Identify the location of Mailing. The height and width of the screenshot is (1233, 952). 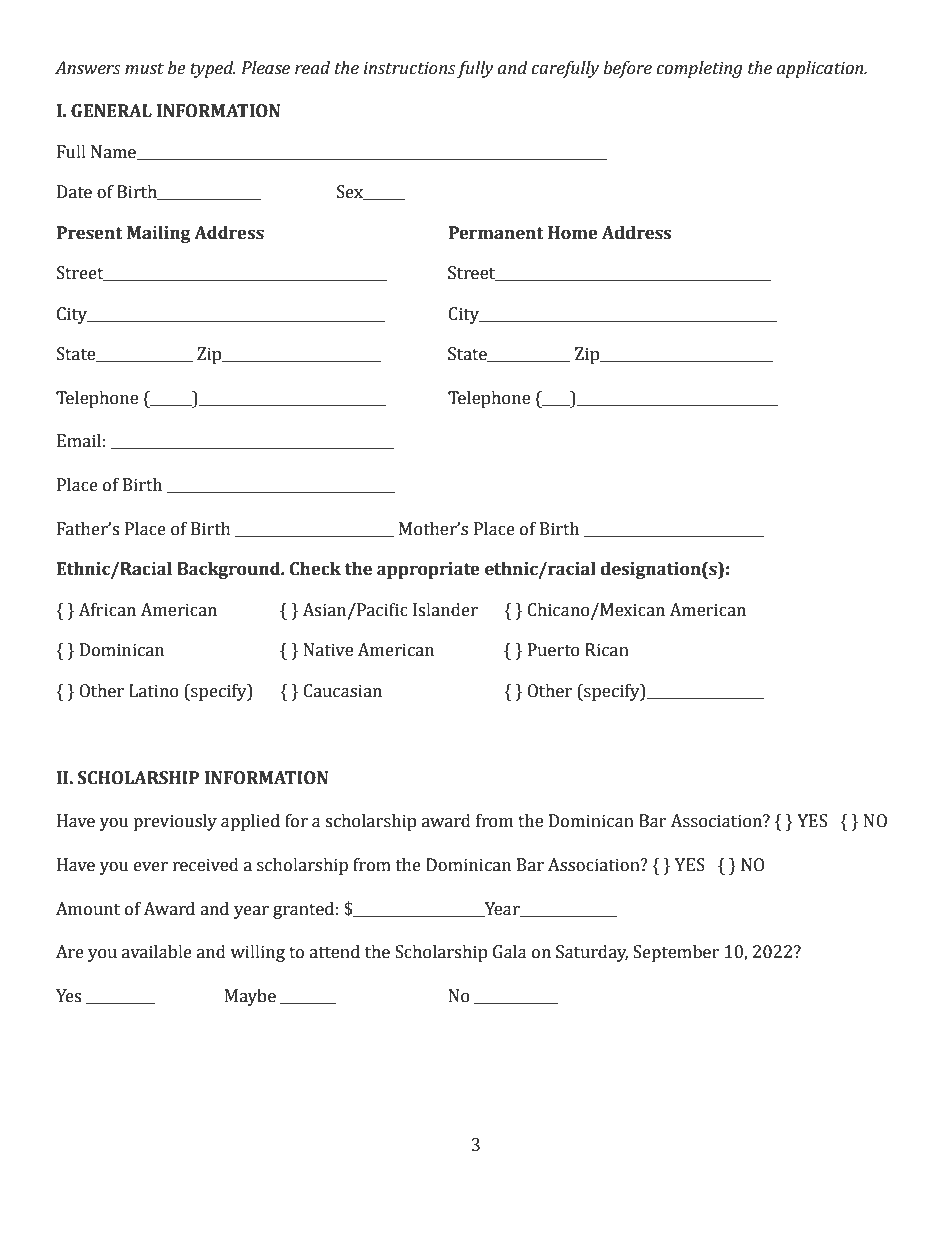
(159, 234).
